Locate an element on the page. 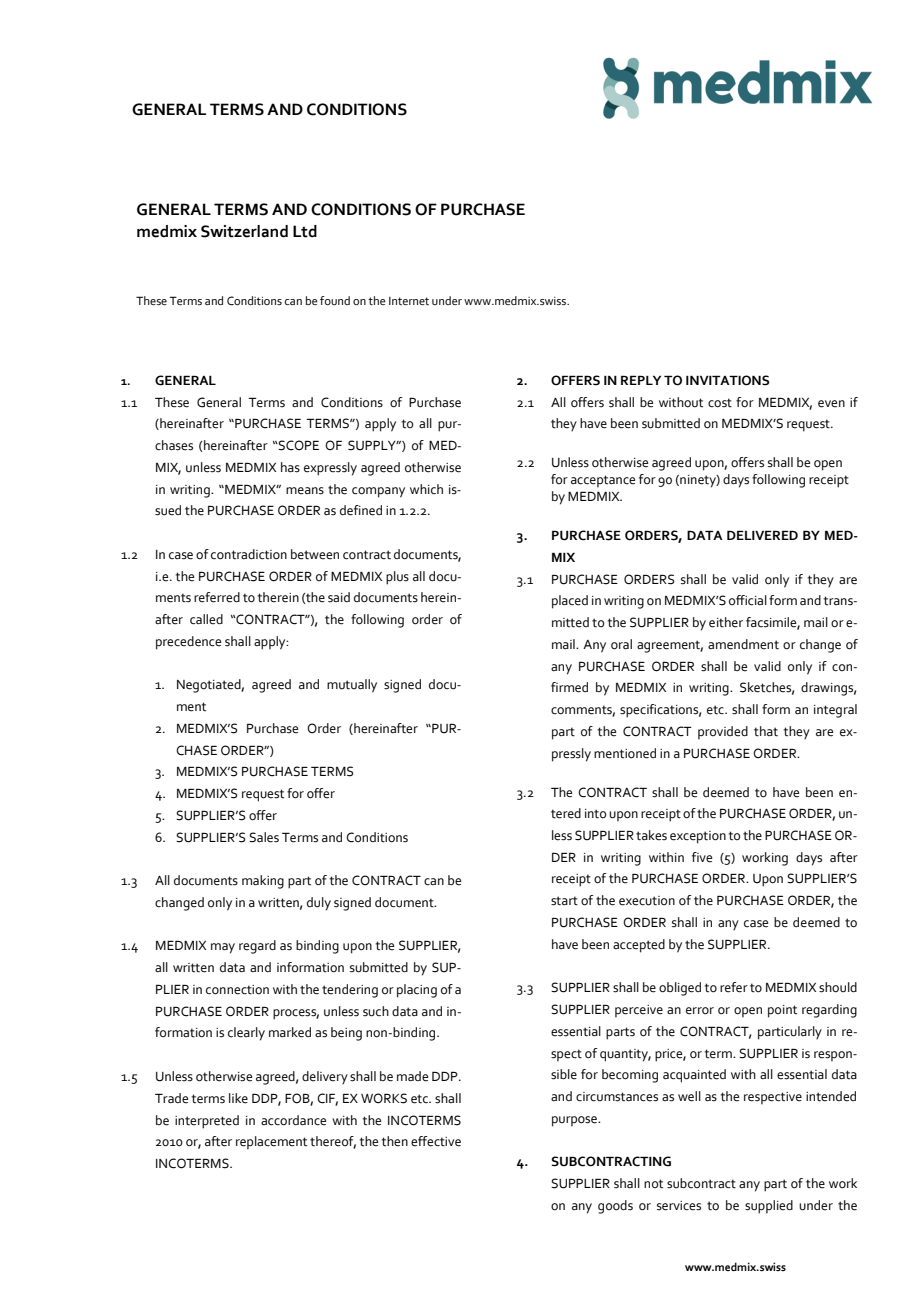 The image size is (924, 1308). Internet is located at coordinates (409, 301).
